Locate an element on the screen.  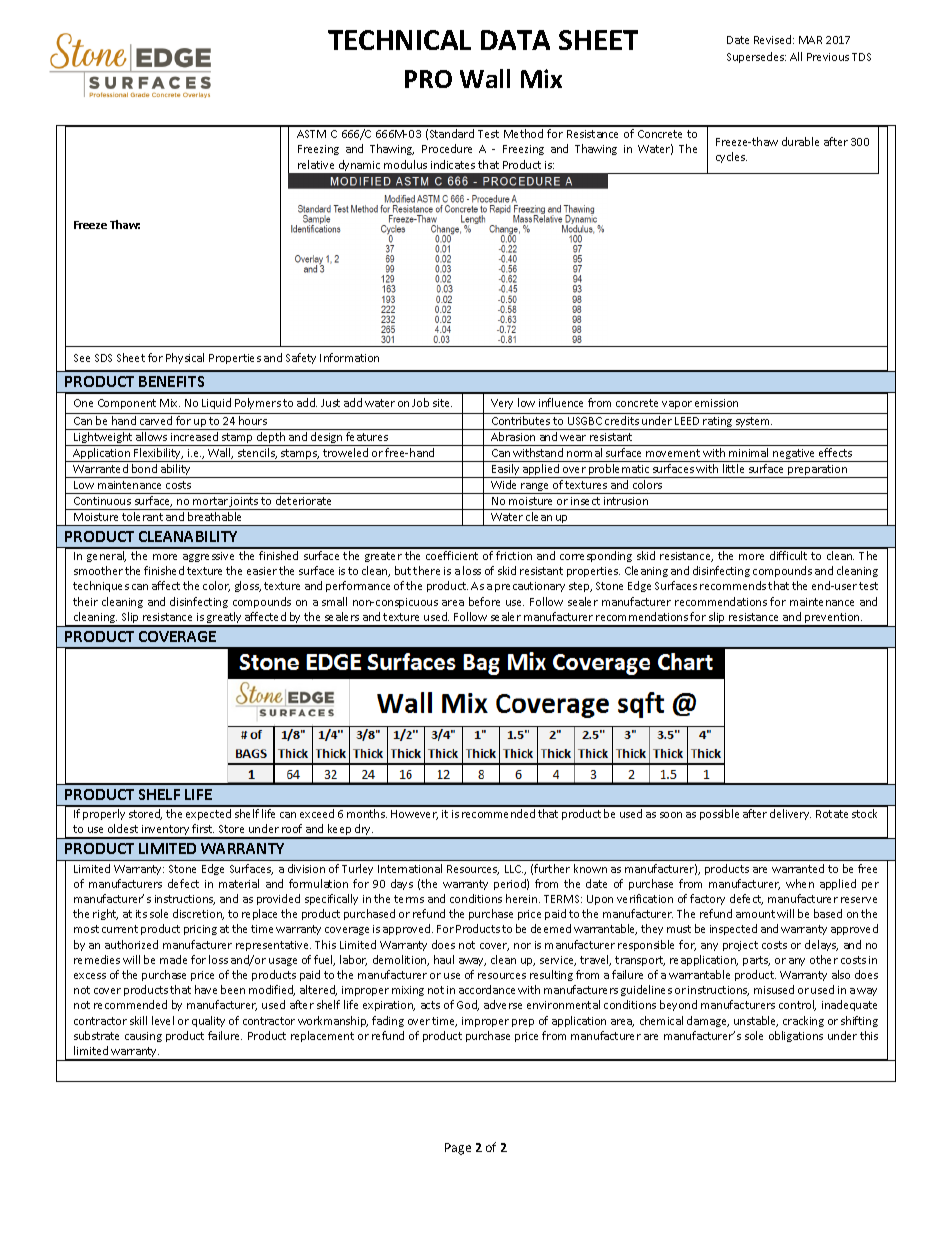
Supersedes is located at coordinates (756, 57).
